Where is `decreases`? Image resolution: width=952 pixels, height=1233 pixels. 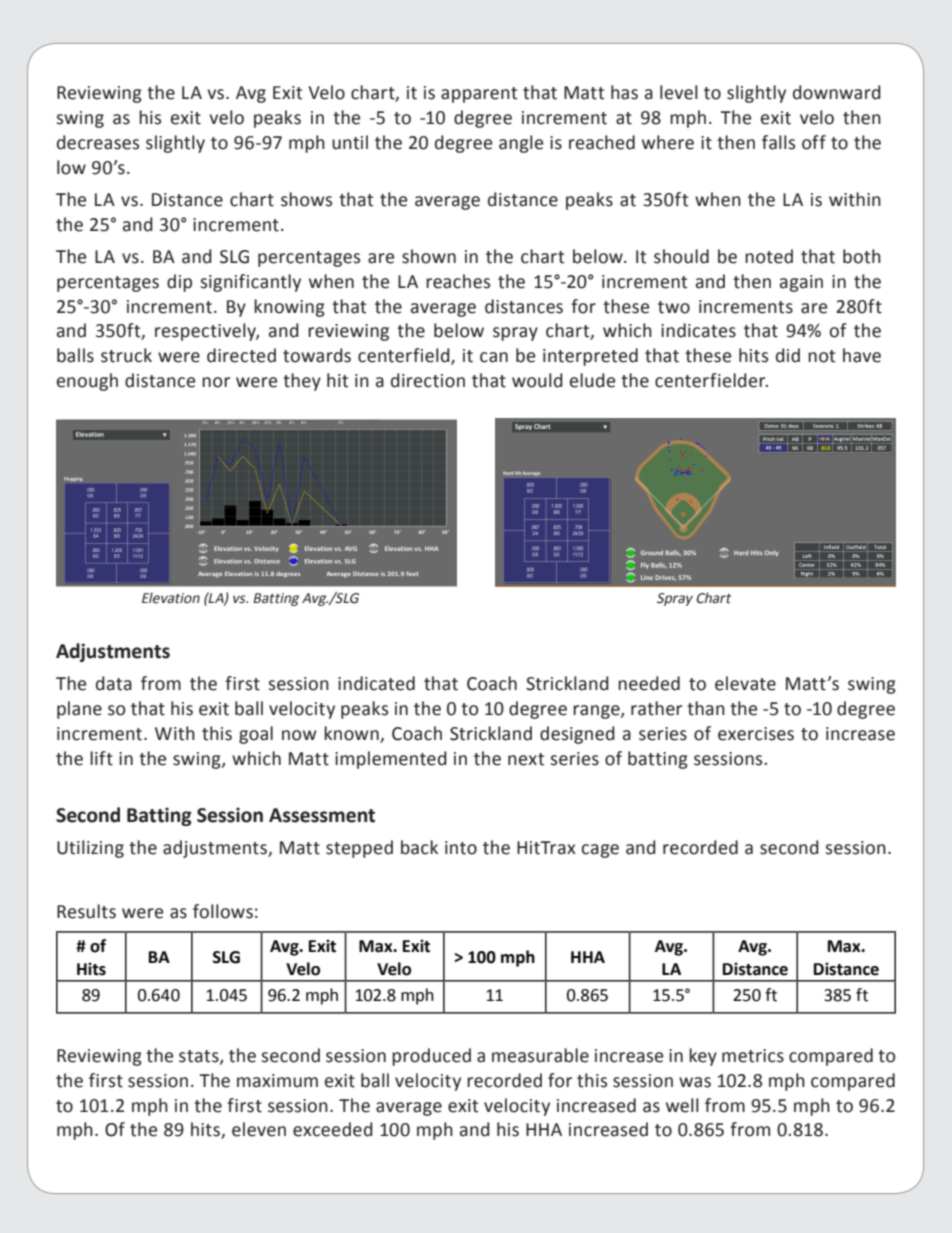
decreases is located at coordinates (98, 142).
